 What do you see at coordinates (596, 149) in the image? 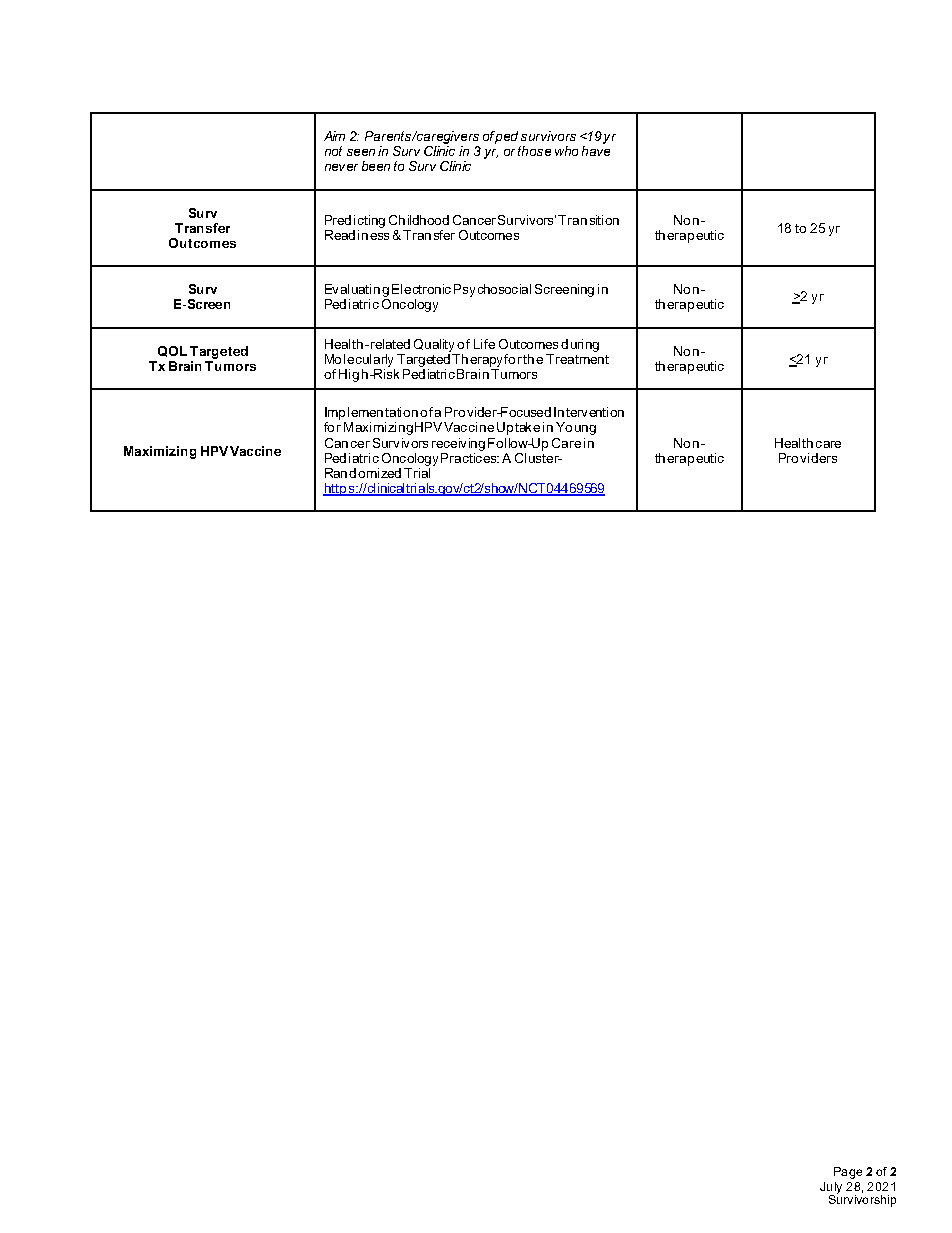
I see `have` at bounding box center [596, 149].
